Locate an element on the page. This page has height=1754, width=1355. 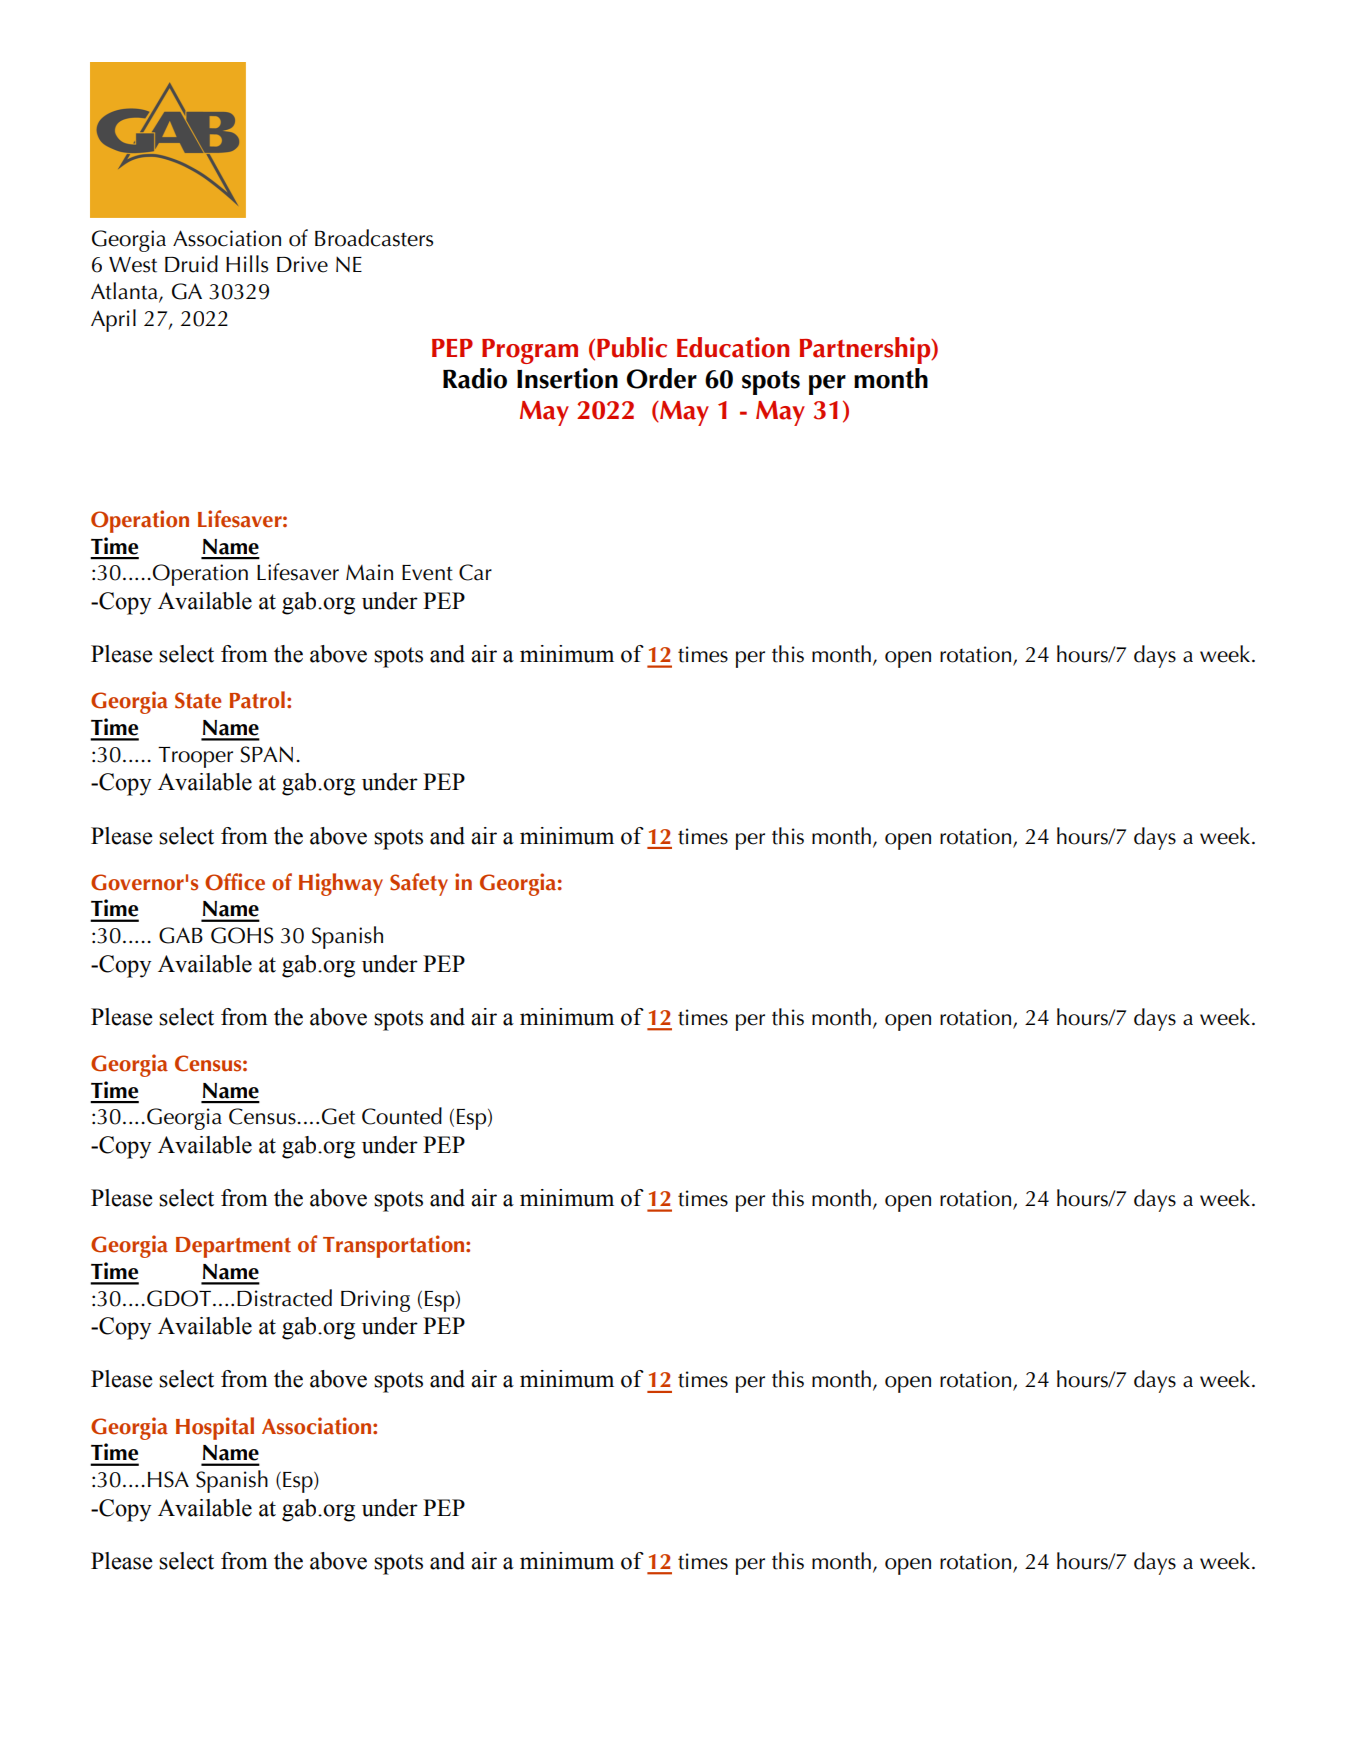
Main is located at coordinates (369, 572).
